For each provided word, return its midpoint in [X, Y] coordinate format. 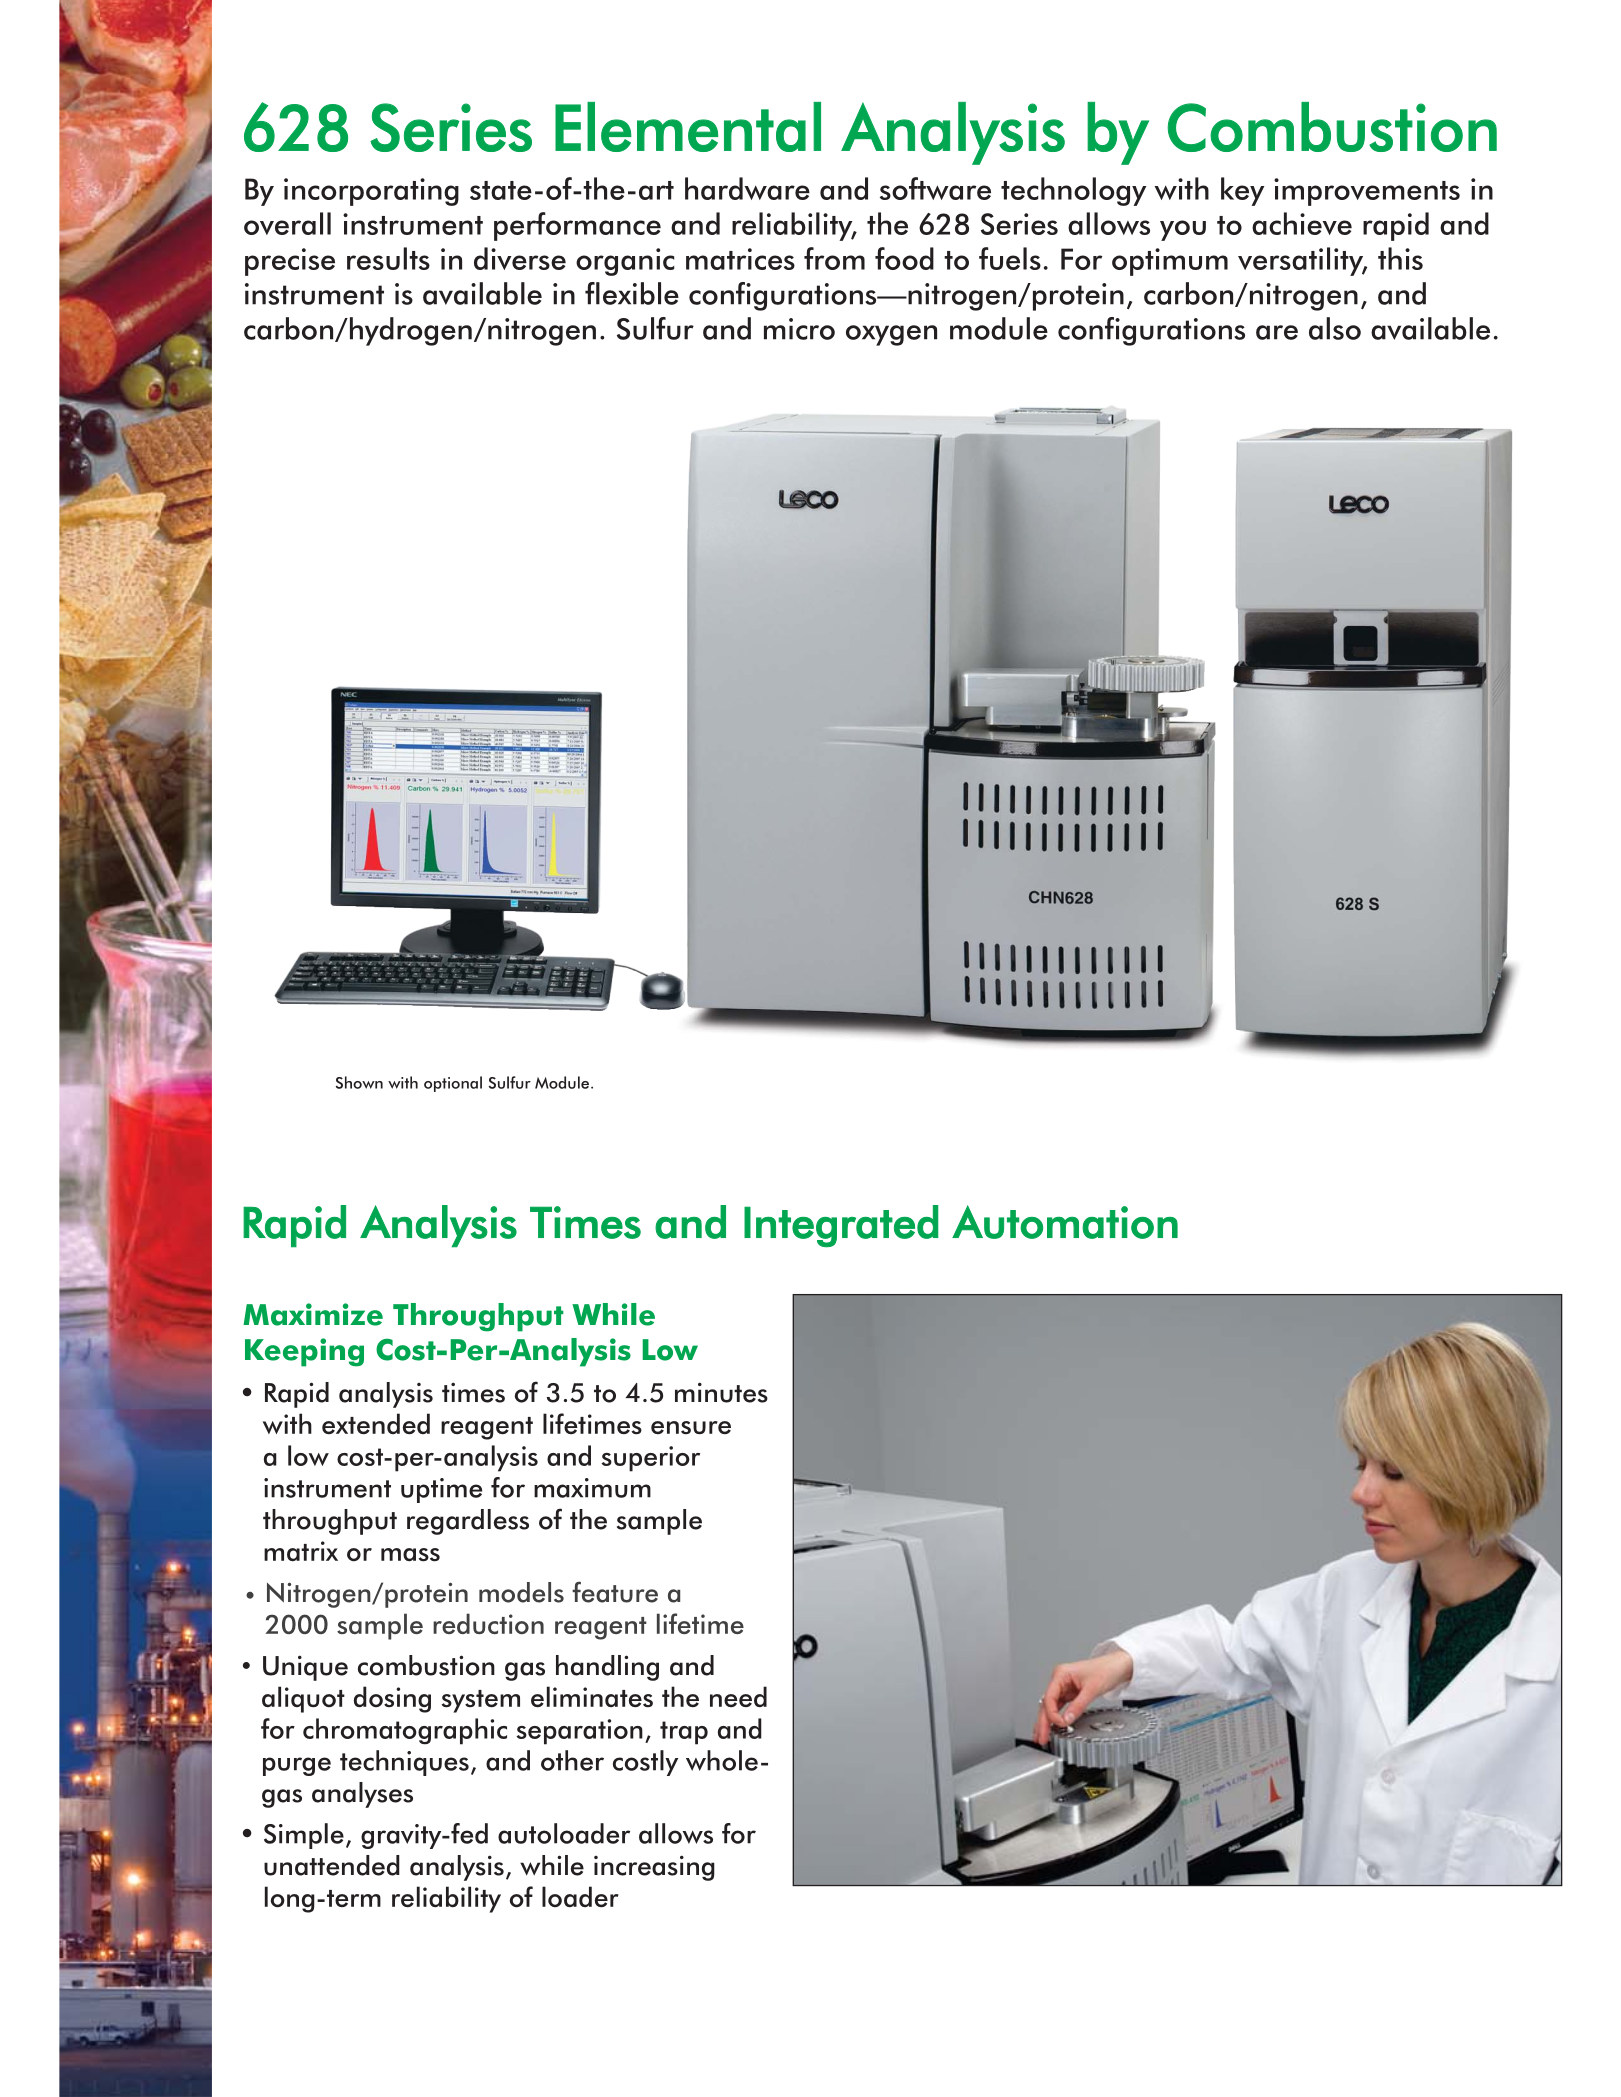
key [1242, 191]
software [935, 188]
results [388, 258]
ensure [691, 1427]
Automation [1065, 1222]
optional [453, 1084]
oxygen [891, 335]
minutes [721, 1392]
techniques [404, 1763]
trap [684, 1733]
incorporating [371, 192]
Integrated [841, 1226]
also [1335, 328]
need [738, 1696]
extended [376, 1423]
